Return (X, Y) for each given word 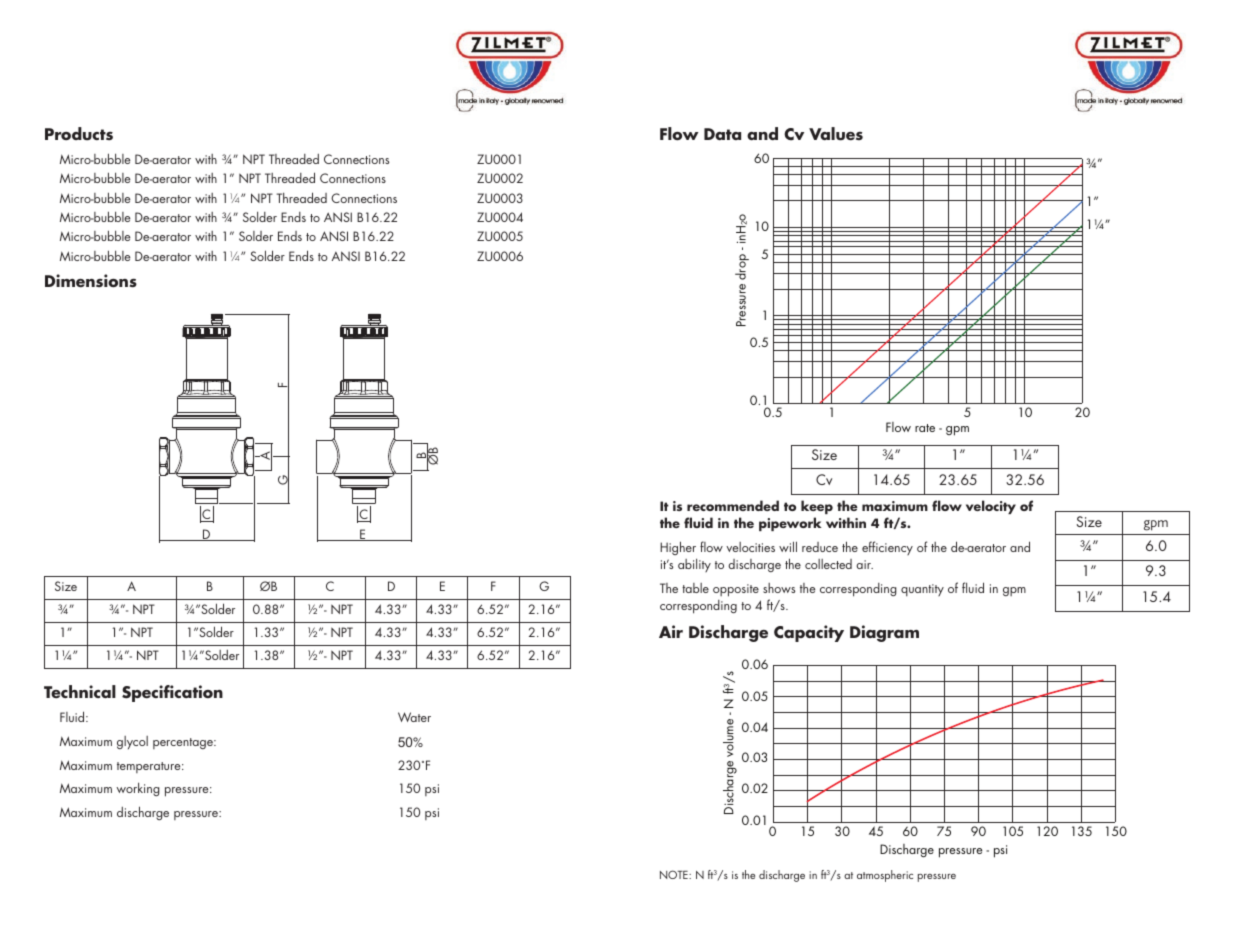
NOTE (675, 874)
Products (79, 134)
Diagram (884, 633)
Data (722, 134)
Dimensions (91, 281)
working (138, 789)
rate (925, 428)
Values (836, 134)
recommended (733, 505)
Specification (172, 693)
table (695, 588)
